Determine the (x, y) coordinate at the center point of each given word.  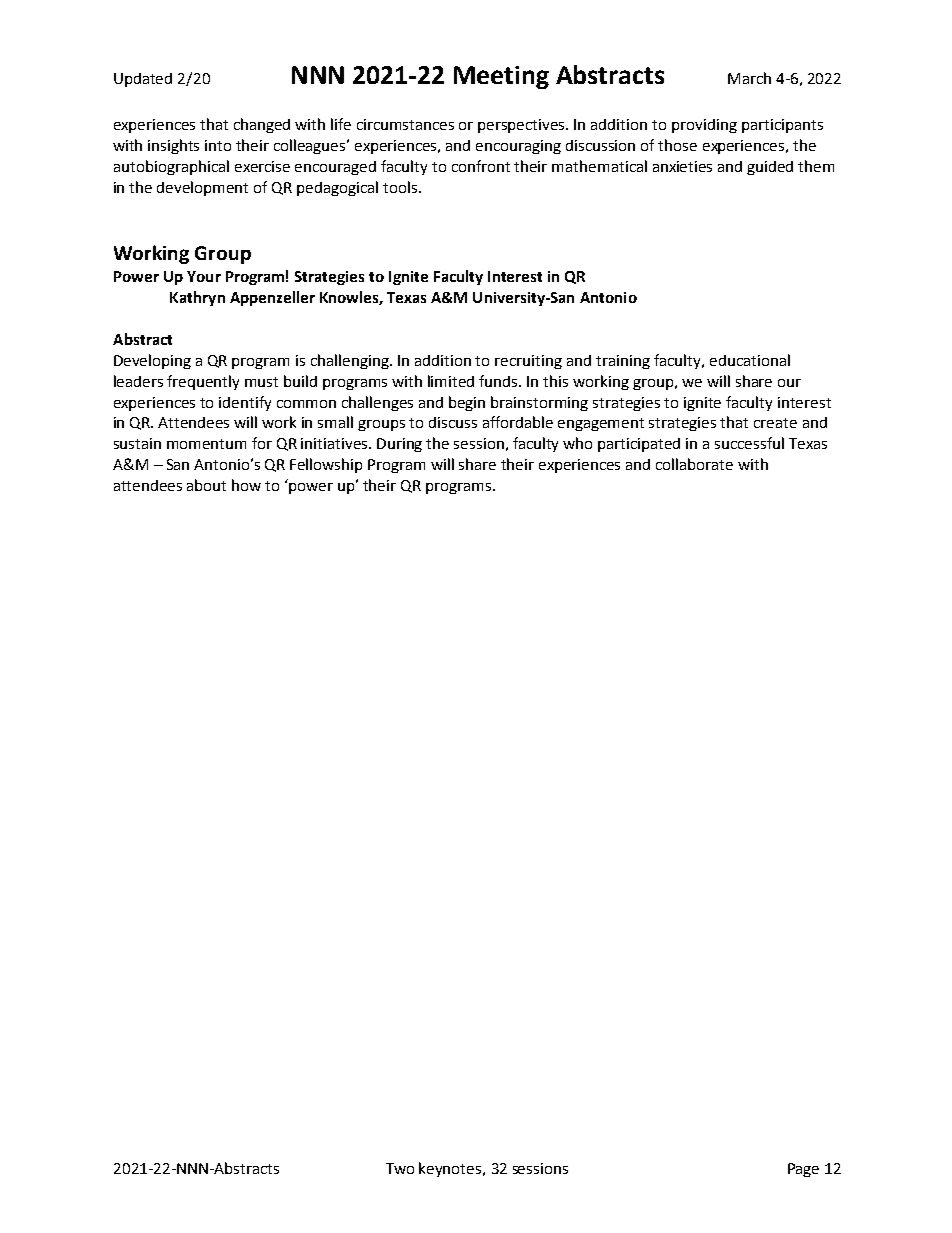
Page (803, 1170)
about (206, 485)
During (399, 445)
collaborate (694, 464)
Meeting (501, 77)
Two (400, 1168)
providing (704, 126)
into (218, 145)
